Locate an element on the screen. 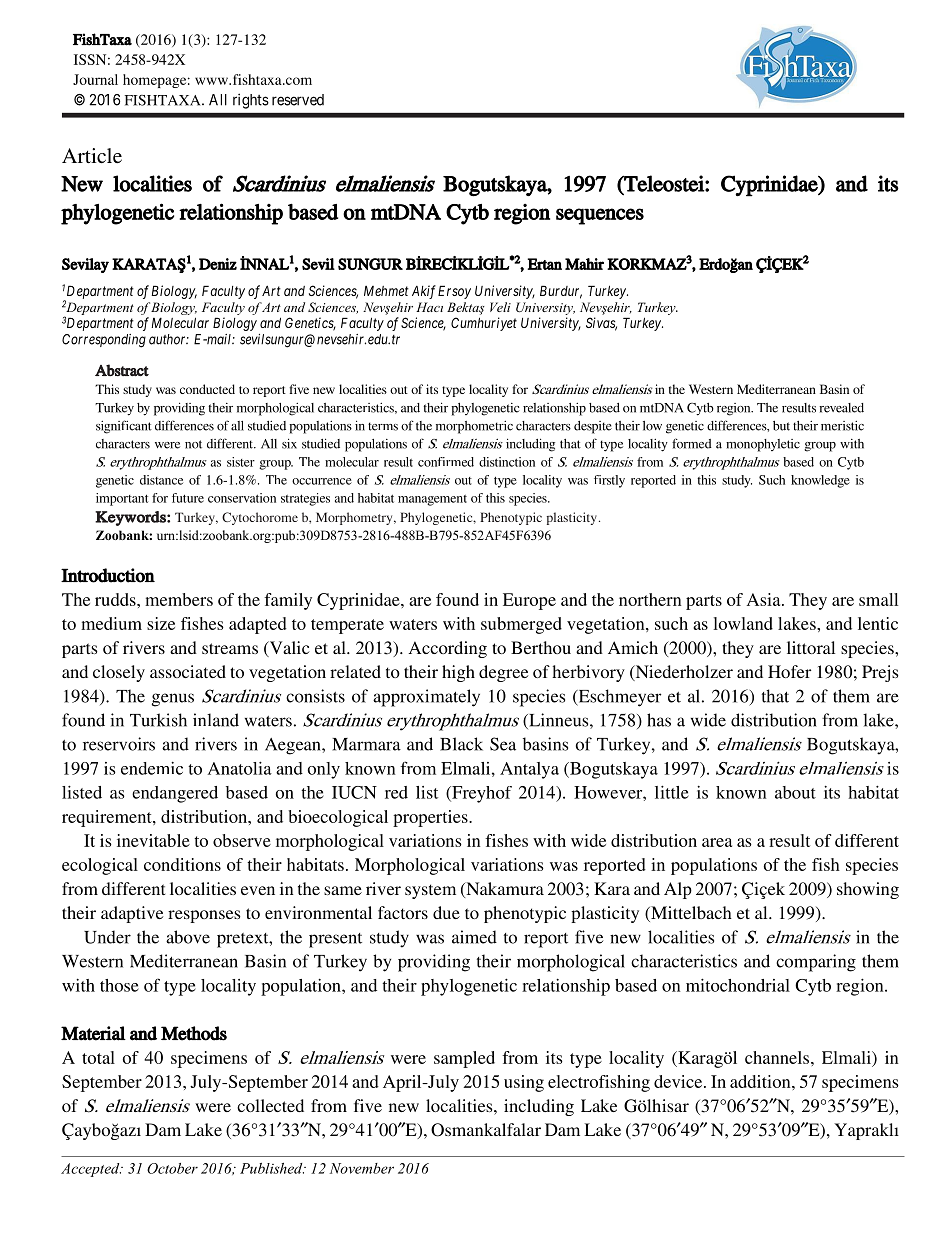 This screenshot has height=1233, width=952. October is located at coordinates (172, 1168).
